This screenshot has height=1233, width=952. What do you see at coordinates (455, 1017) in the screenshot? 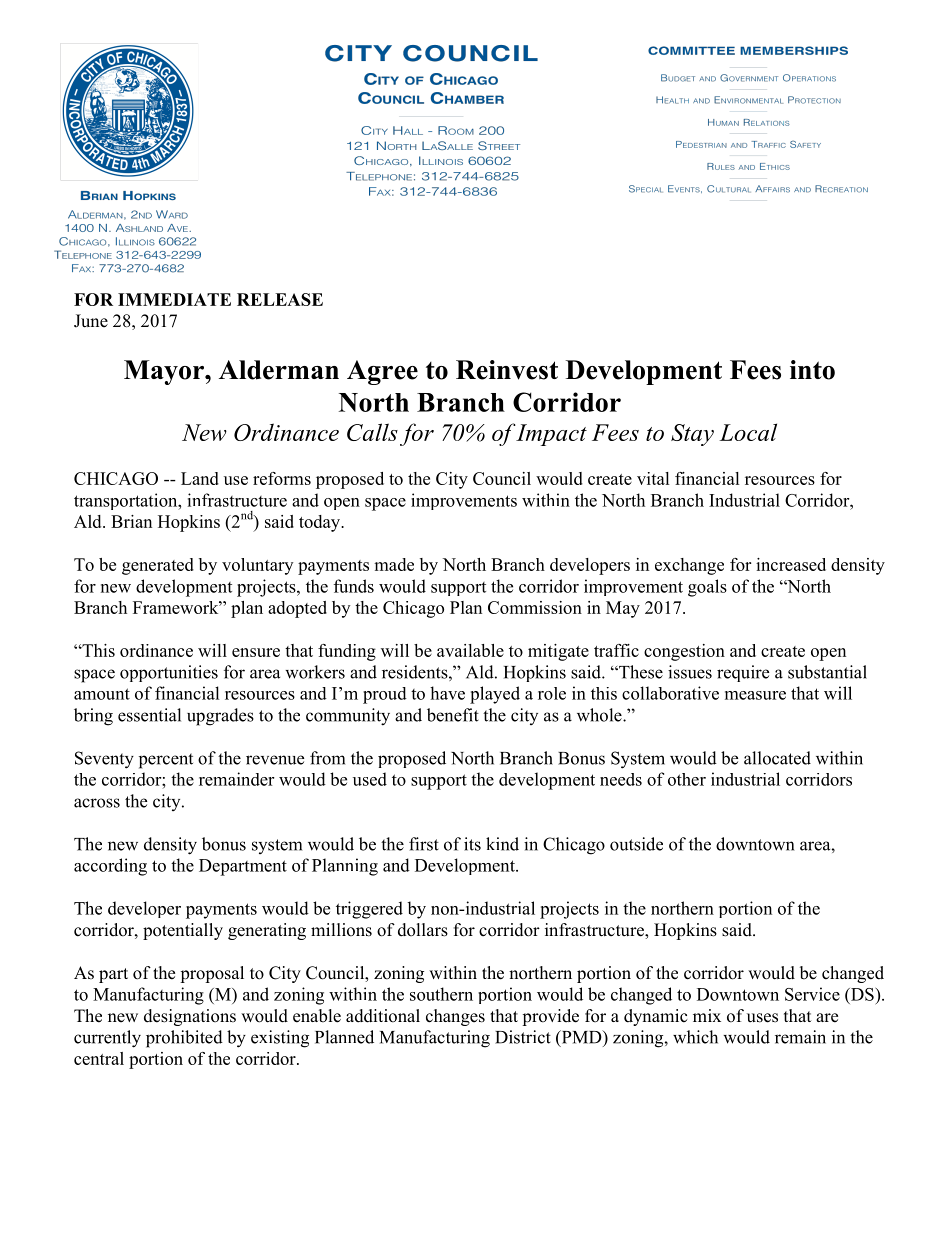
I see `changes` at bounding box center [455, 1017].
